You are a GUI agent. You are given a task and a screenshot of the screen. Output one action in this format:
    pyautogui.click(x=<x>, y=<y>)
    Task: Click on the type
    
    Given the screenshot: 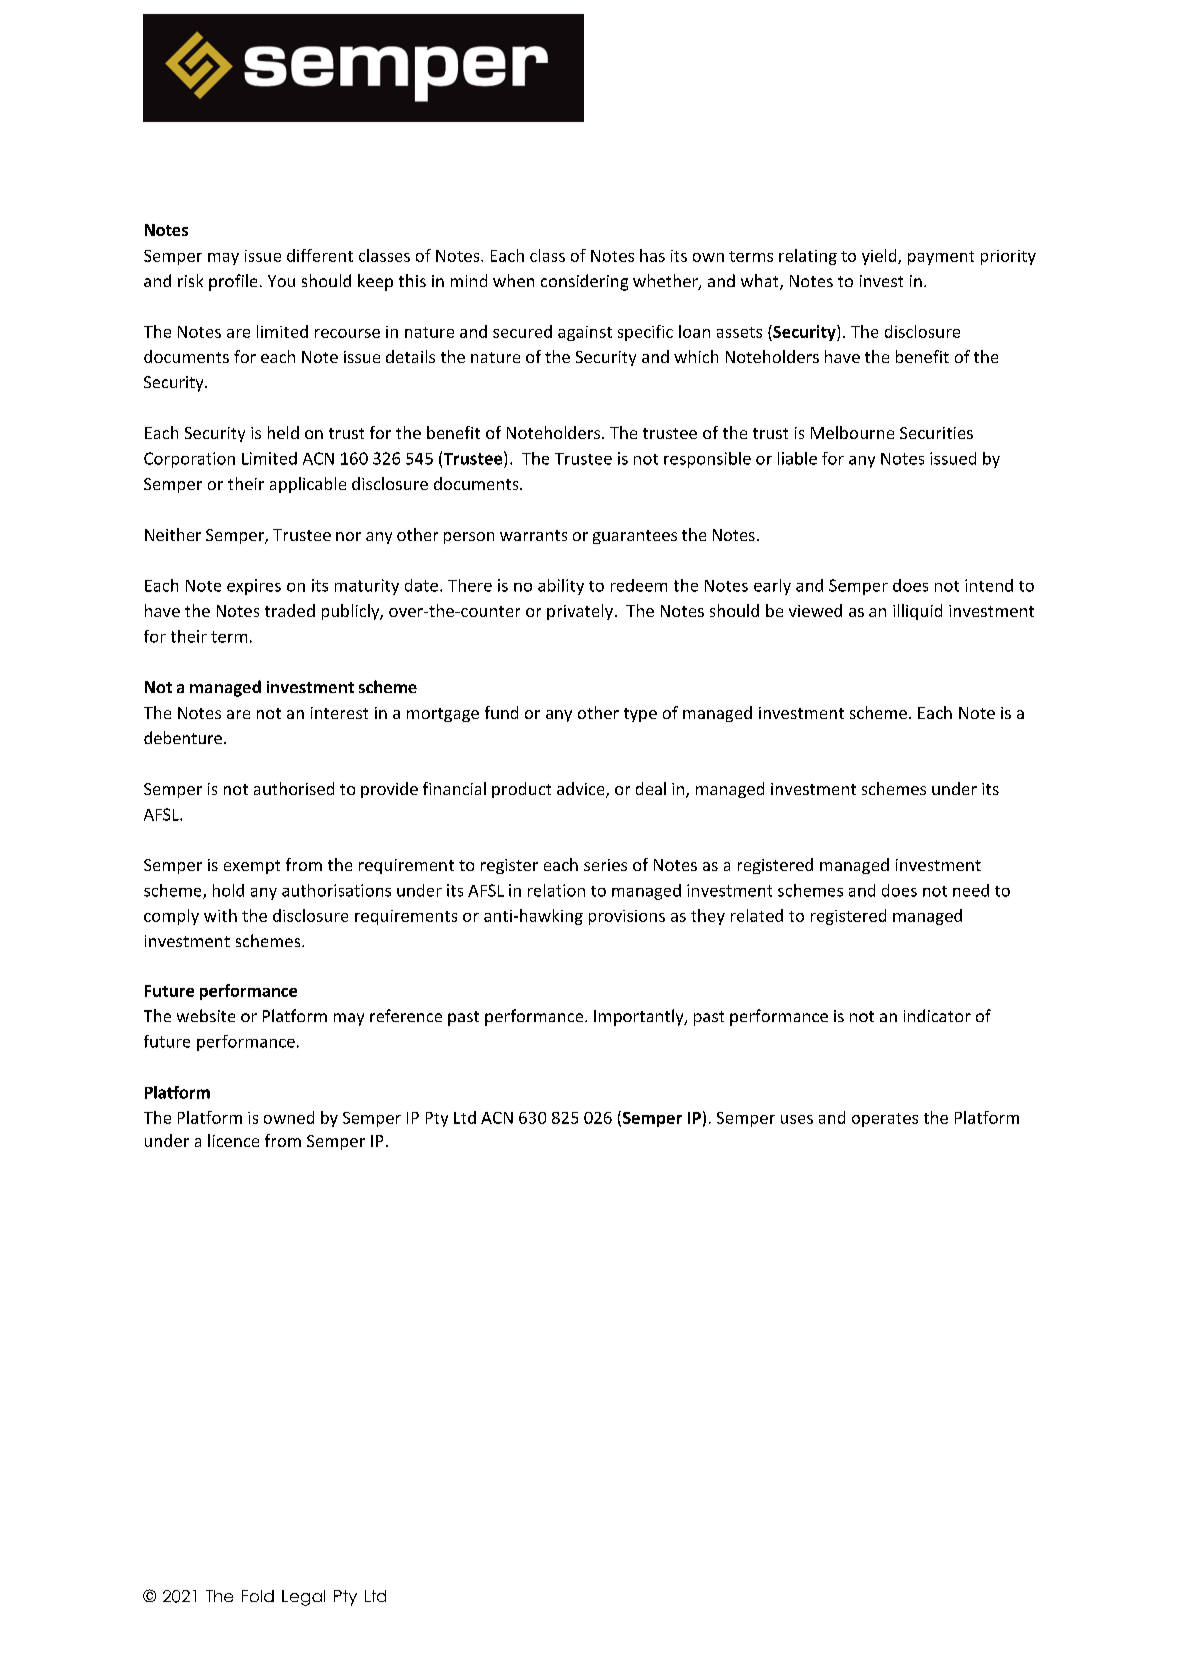 What is the action you would take?
    pyautogui.click(x=640, y=715)
